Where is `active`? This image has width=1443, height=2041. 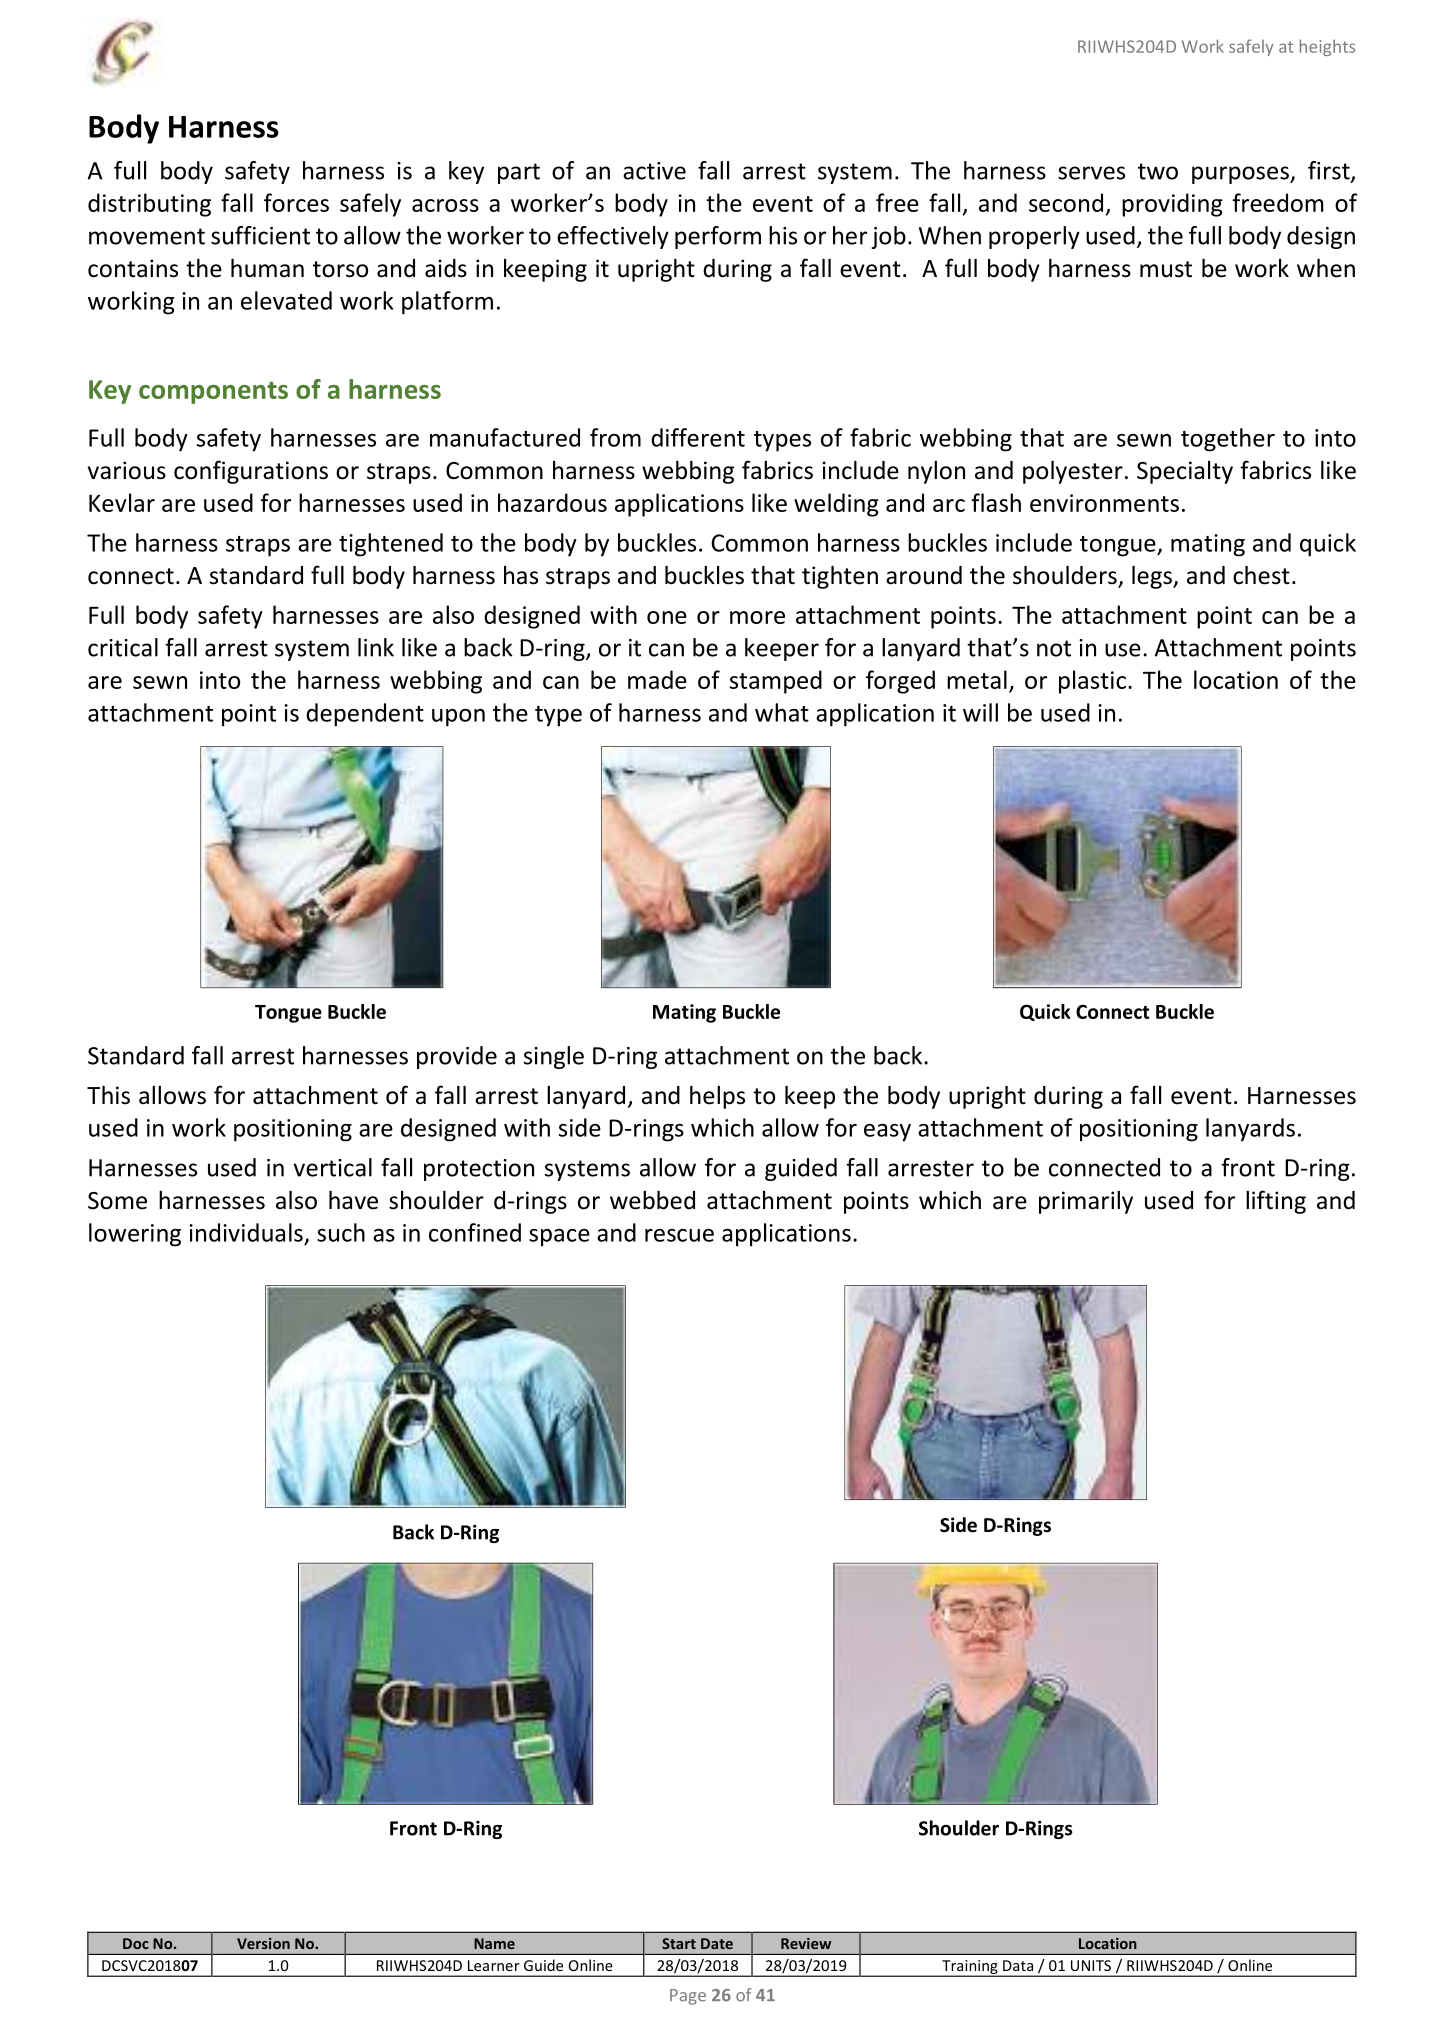
active is located at coordinates (654, 171).
